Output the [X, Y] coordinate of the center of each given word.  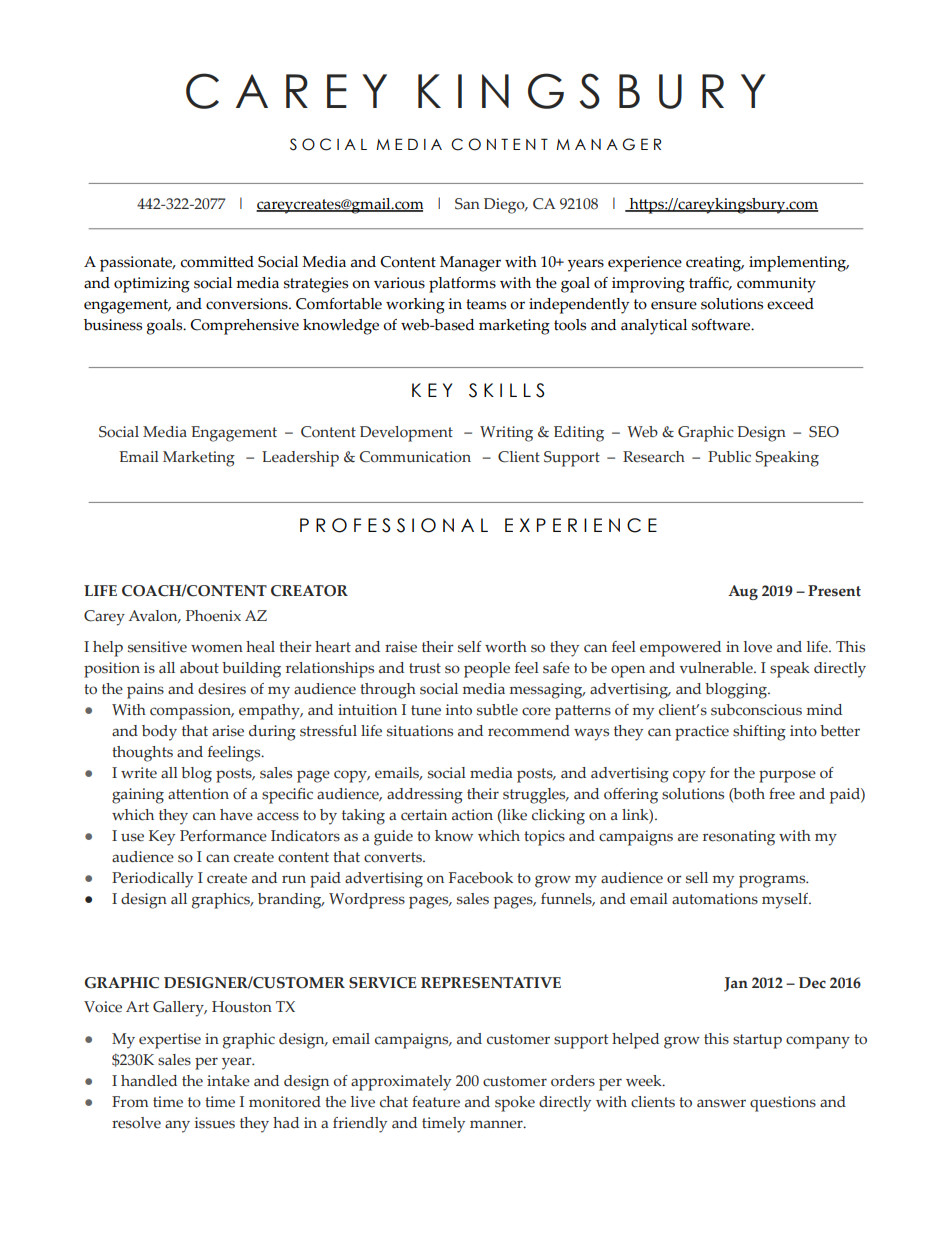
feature [436, 1102]
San [467, 204]
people [487, 670]
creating [715, 264]
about [199, 668]
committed [217, 262]
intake [228, 1081]
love [758, 647]
